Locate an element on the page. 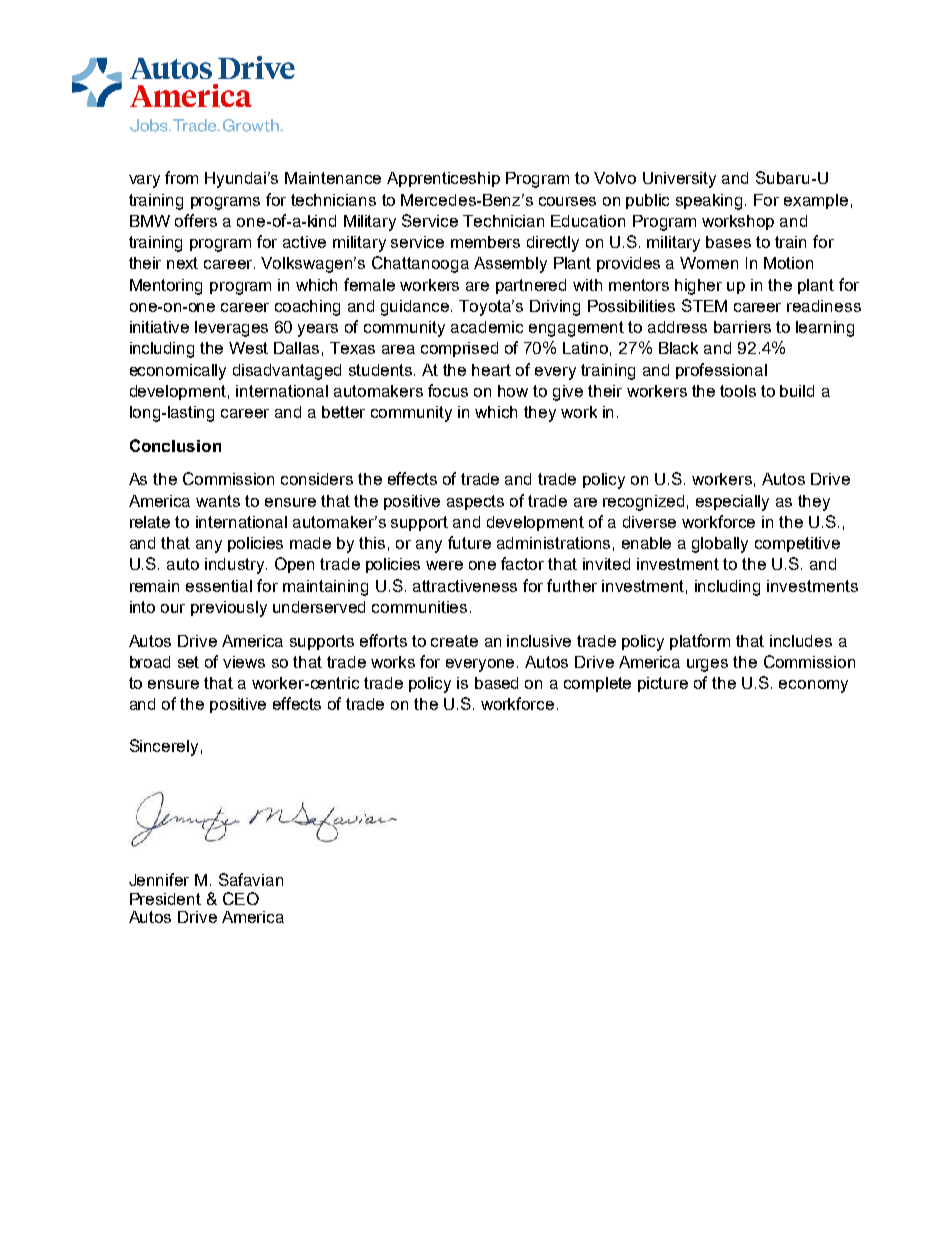 The height and width of the page is (1233, 952). speaking is located at coordinates (711, 202).
